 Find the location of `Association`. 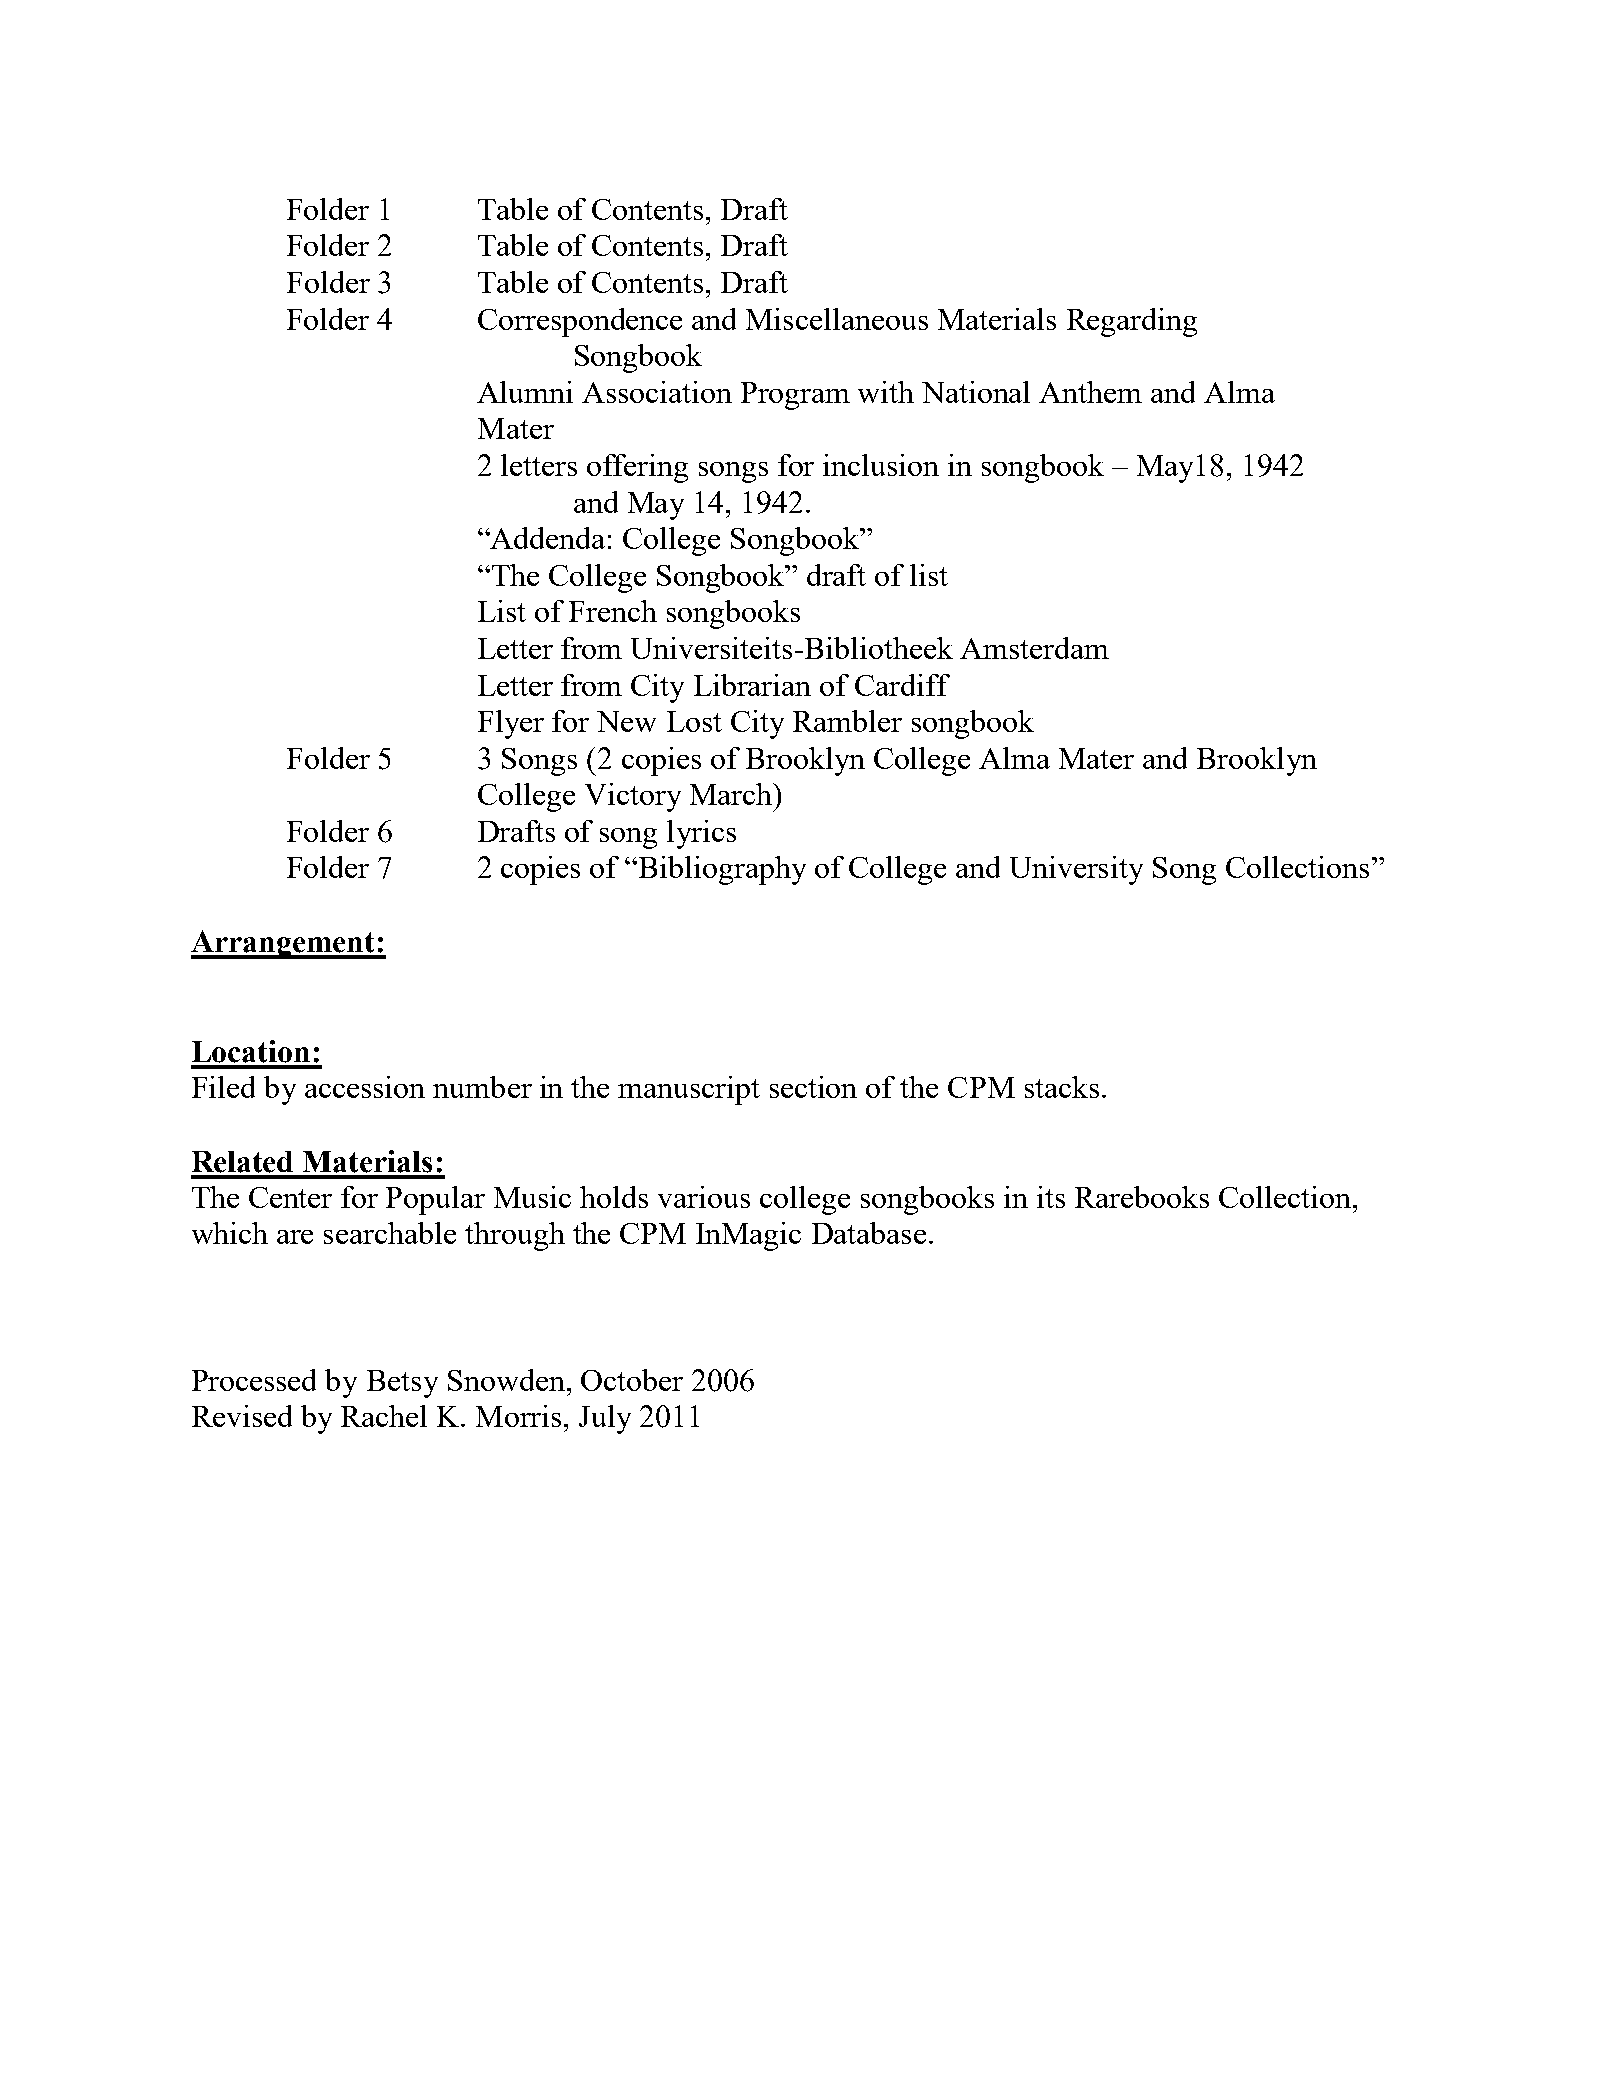

Association is located at coordinates (657, 392).
